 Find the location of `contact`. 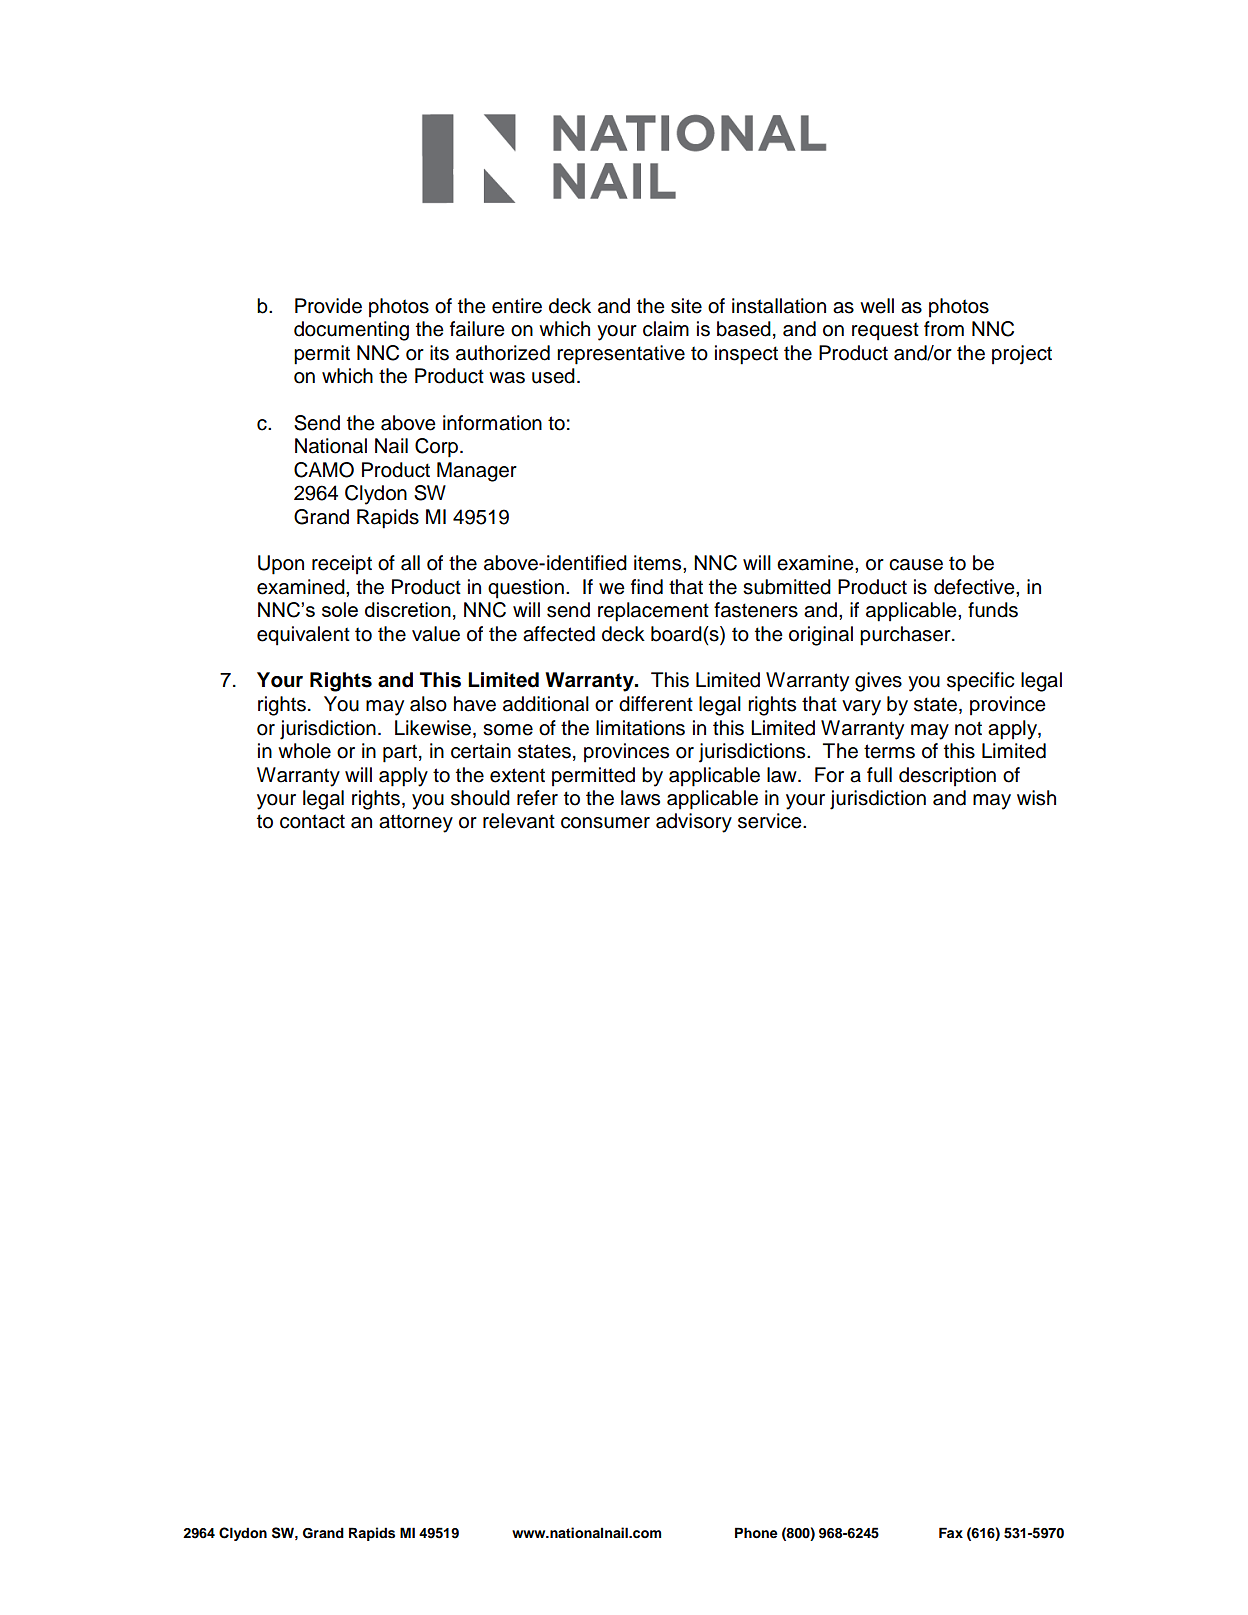

contact is located at coordinates (312, 821).
